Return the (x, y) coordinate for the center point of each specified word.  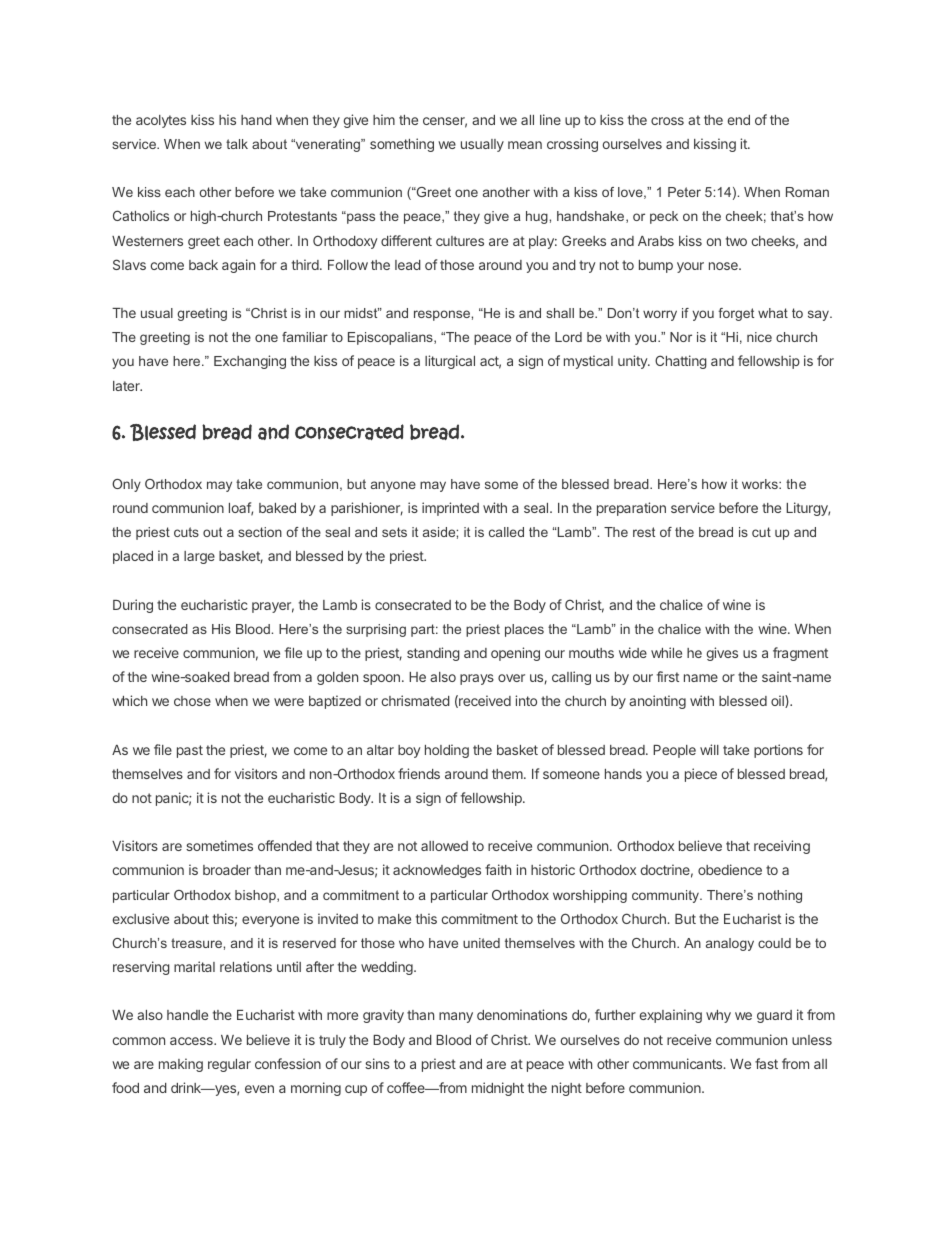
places (524, 630)
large (199, 557)
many (456, 1017)
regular (229, 1065)
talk (237, 144)
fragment (800, 654)
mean (525, 145)
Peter (684, 192)
